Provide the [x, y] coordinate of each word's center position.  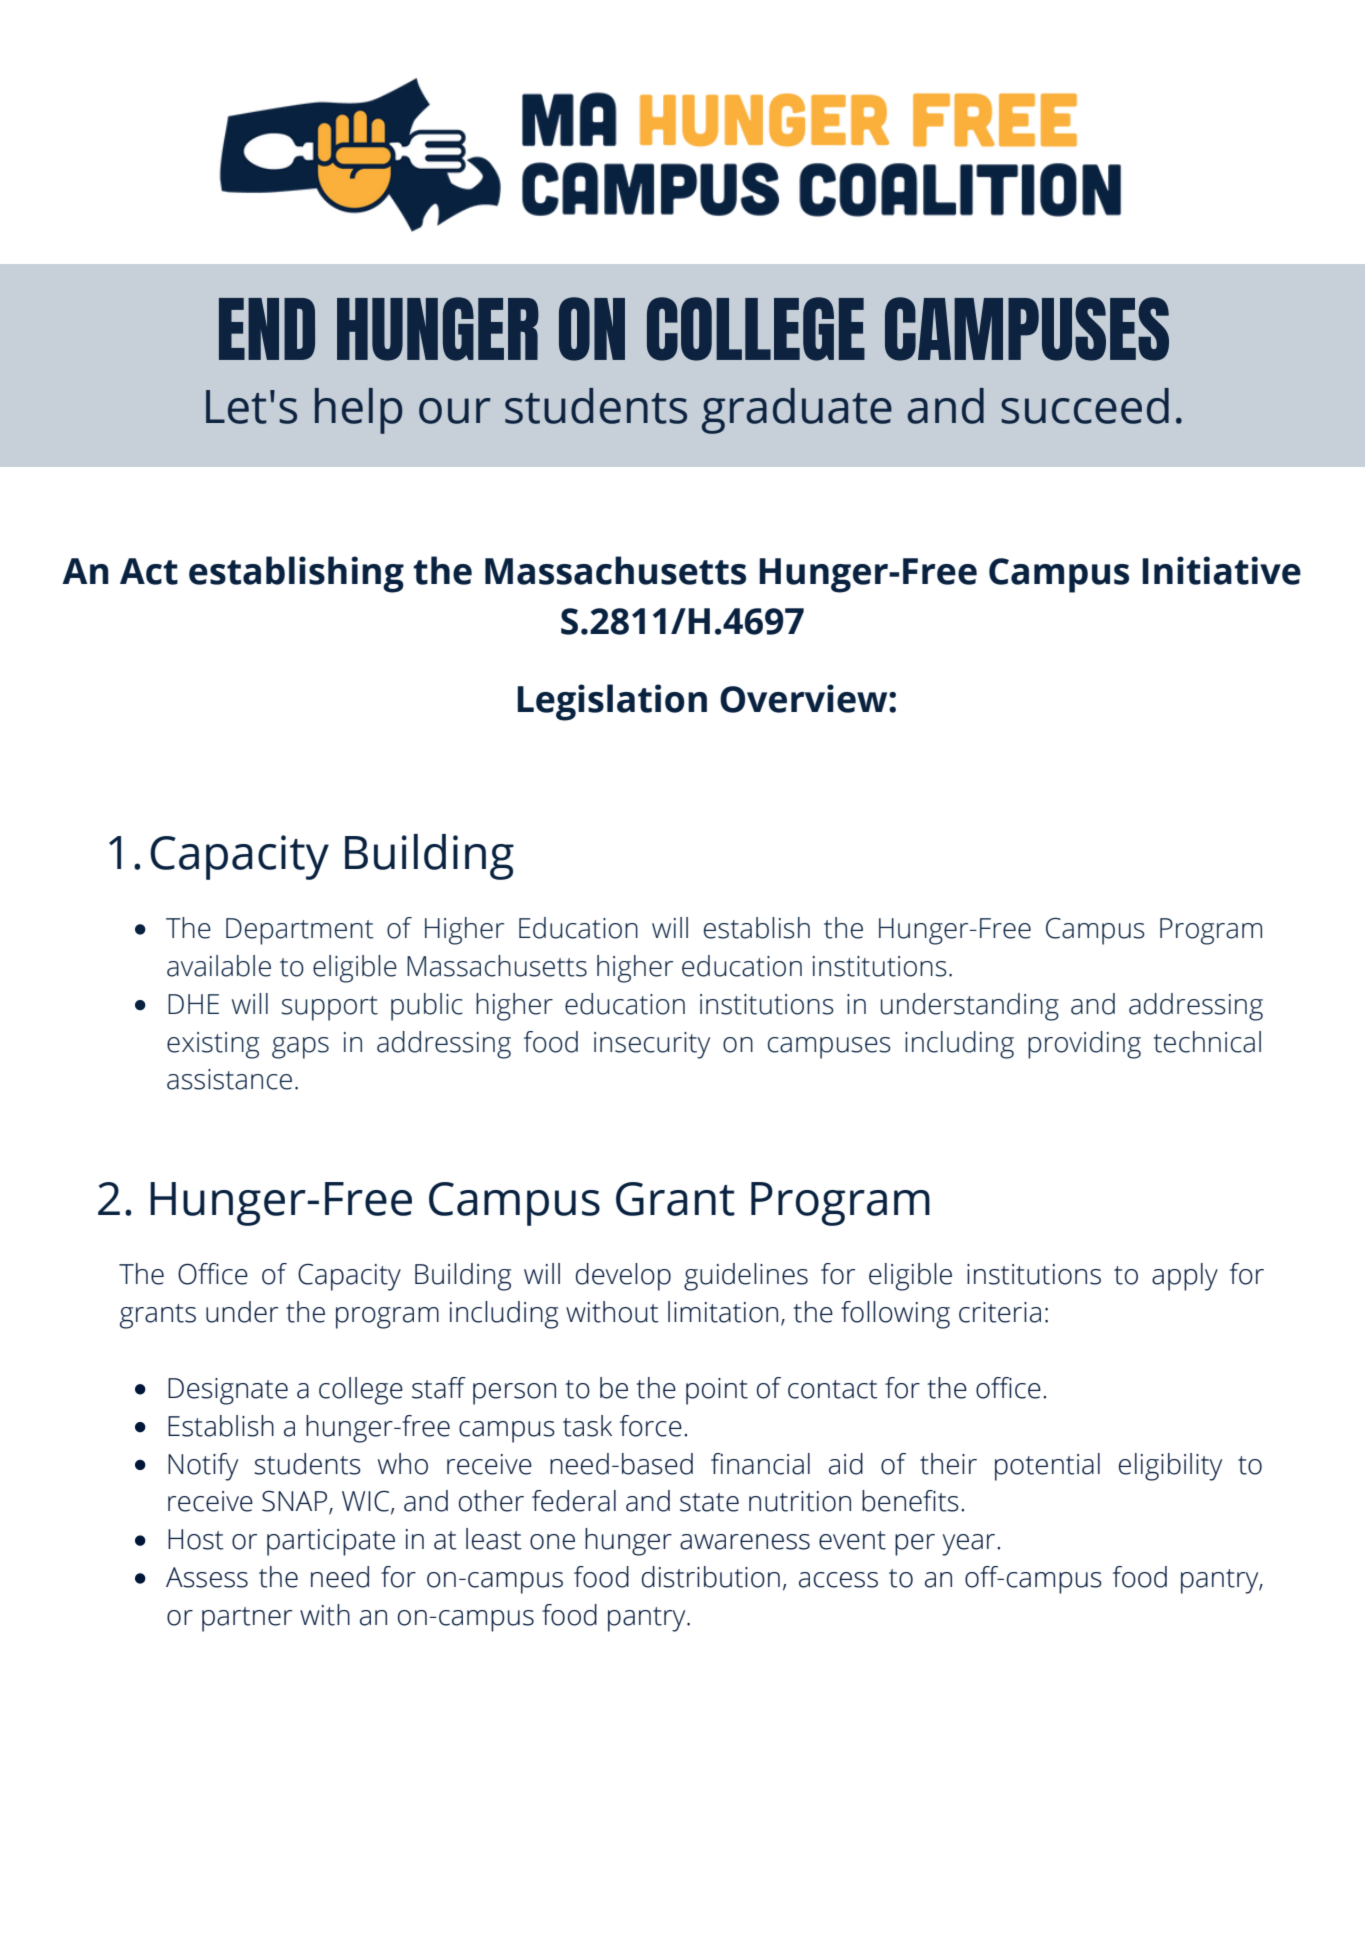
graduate [797, 411]
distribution [711, 1577]
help [358, 411]
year [970, 1545]
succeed [1085, 406]
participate [331, 1542]
